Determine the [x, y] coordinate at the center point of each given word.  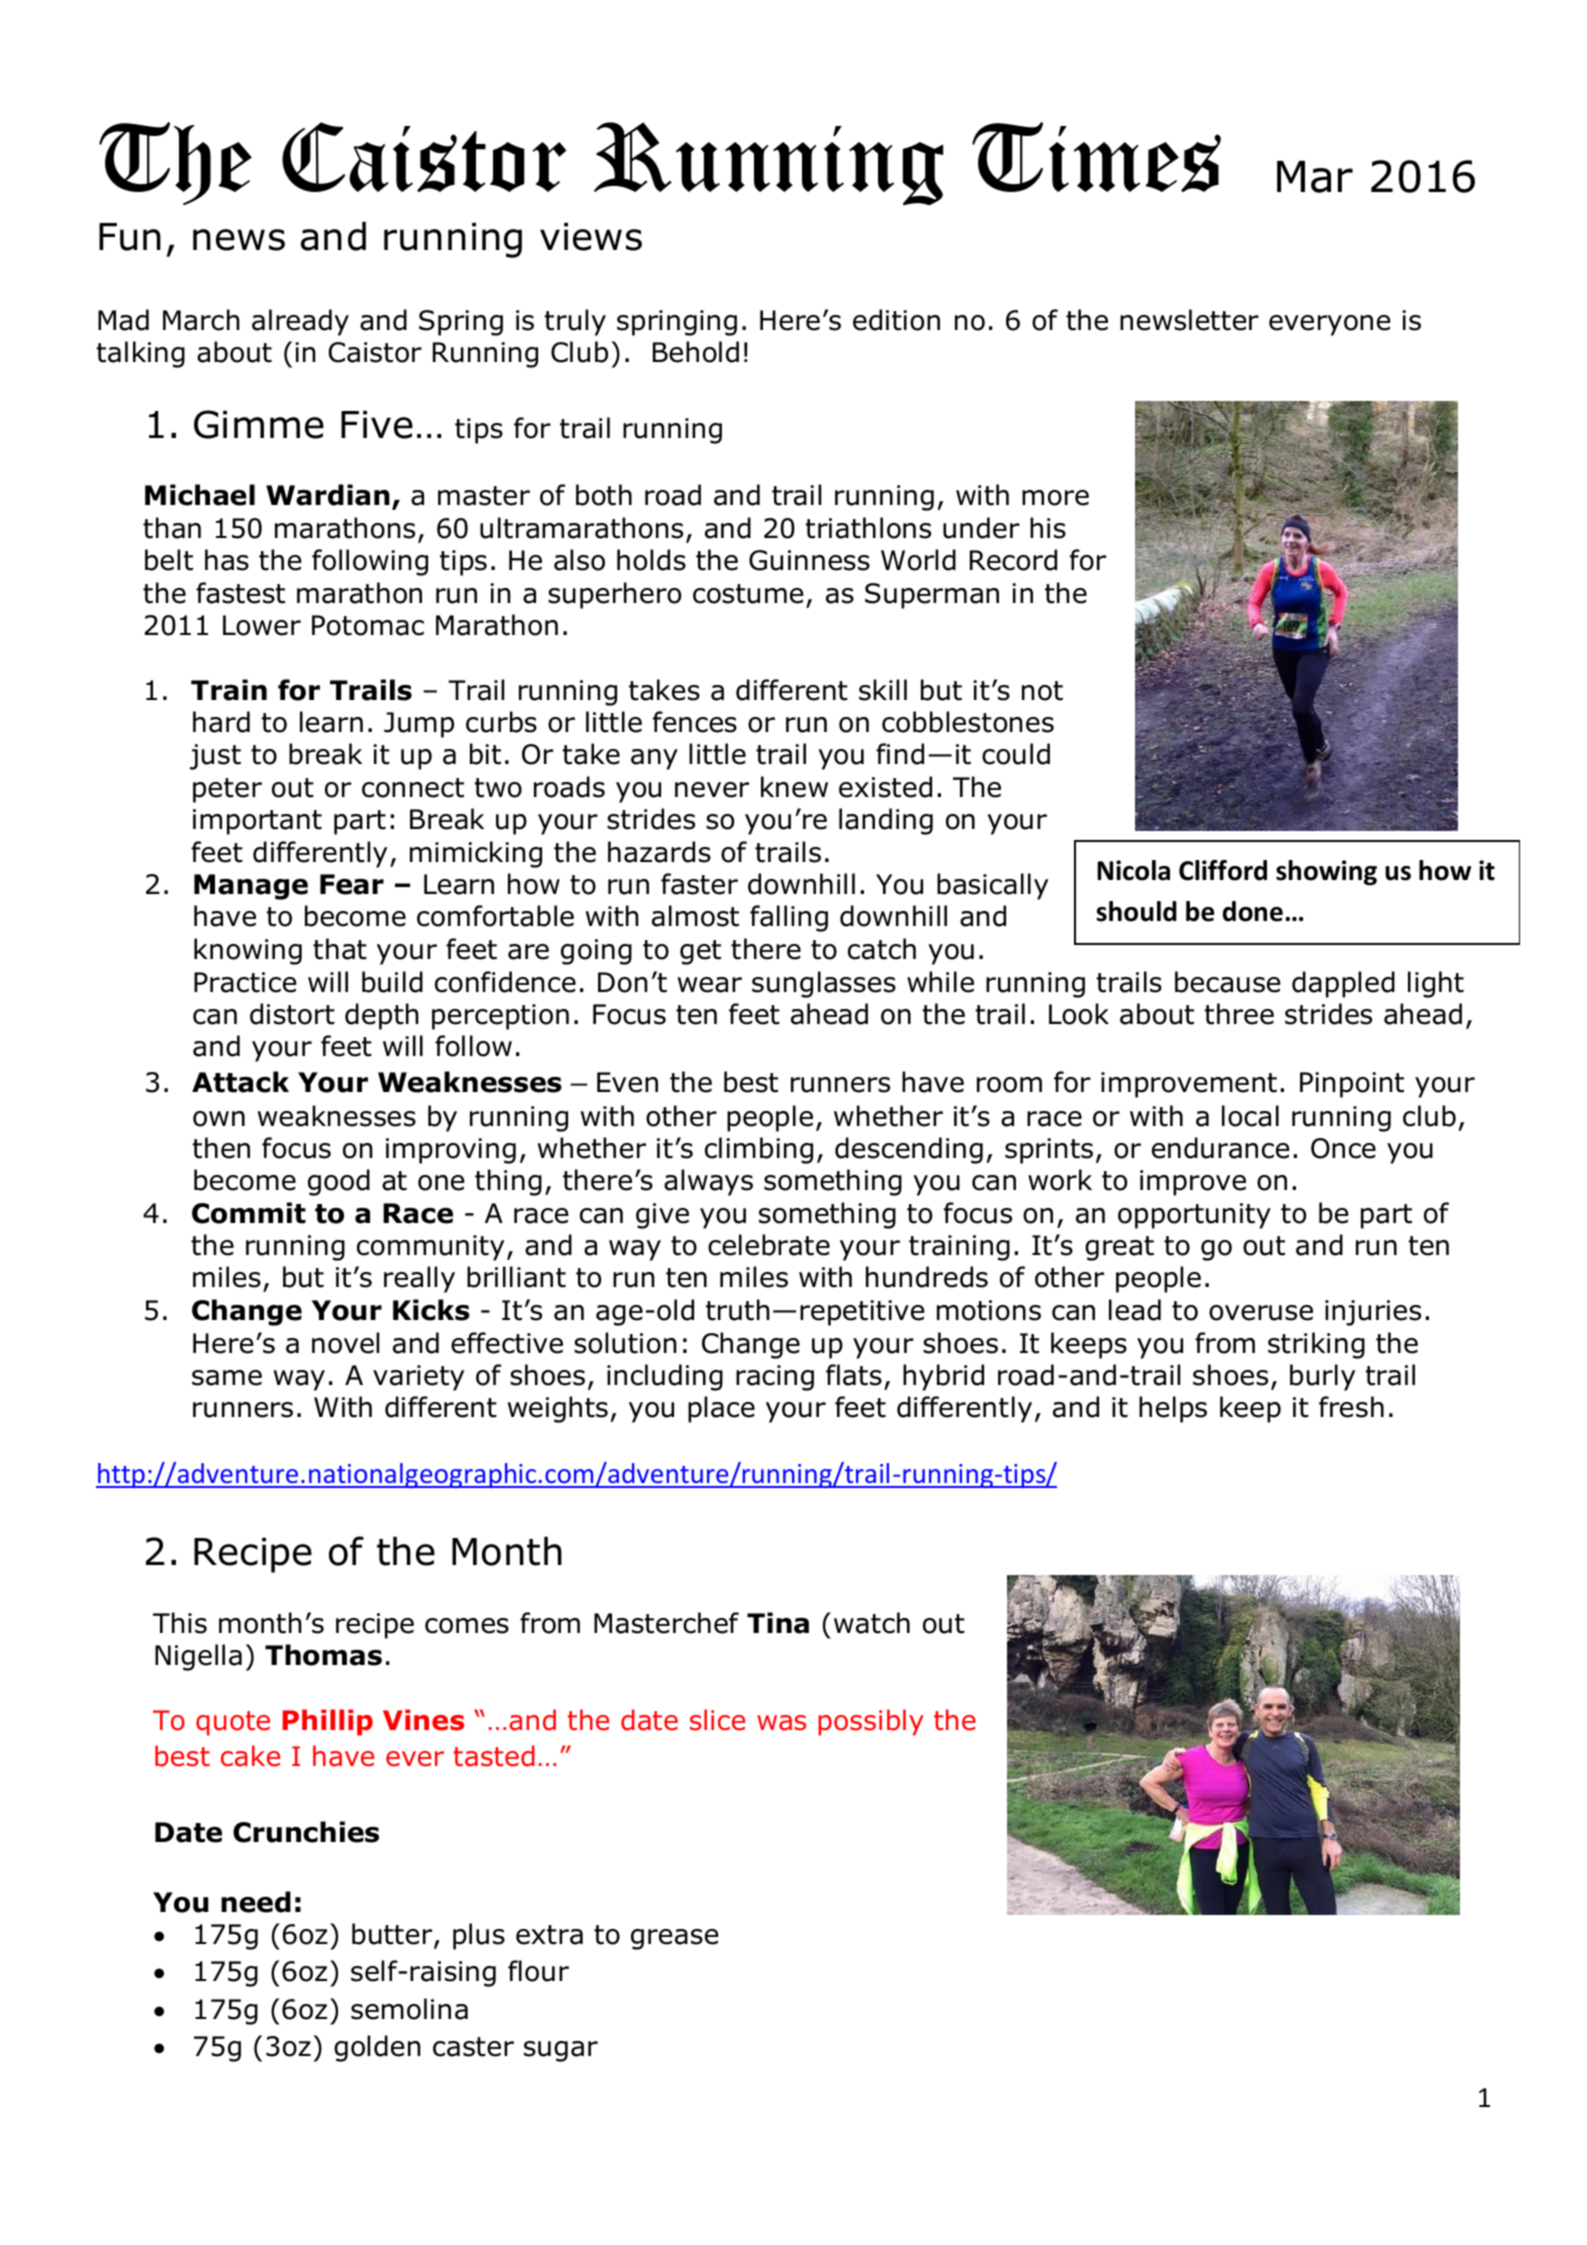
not [1042, 691]
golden [377, 2048]
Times [1096, 157]
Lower [262, 625]
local [1250, 1116]
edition [896, 320]
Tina [778, 1623]
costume [748, 594]
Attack [240, 1082]
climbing [759, 1150]
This [180, 1623]
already [300, 322]
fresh [1351, 1407]
